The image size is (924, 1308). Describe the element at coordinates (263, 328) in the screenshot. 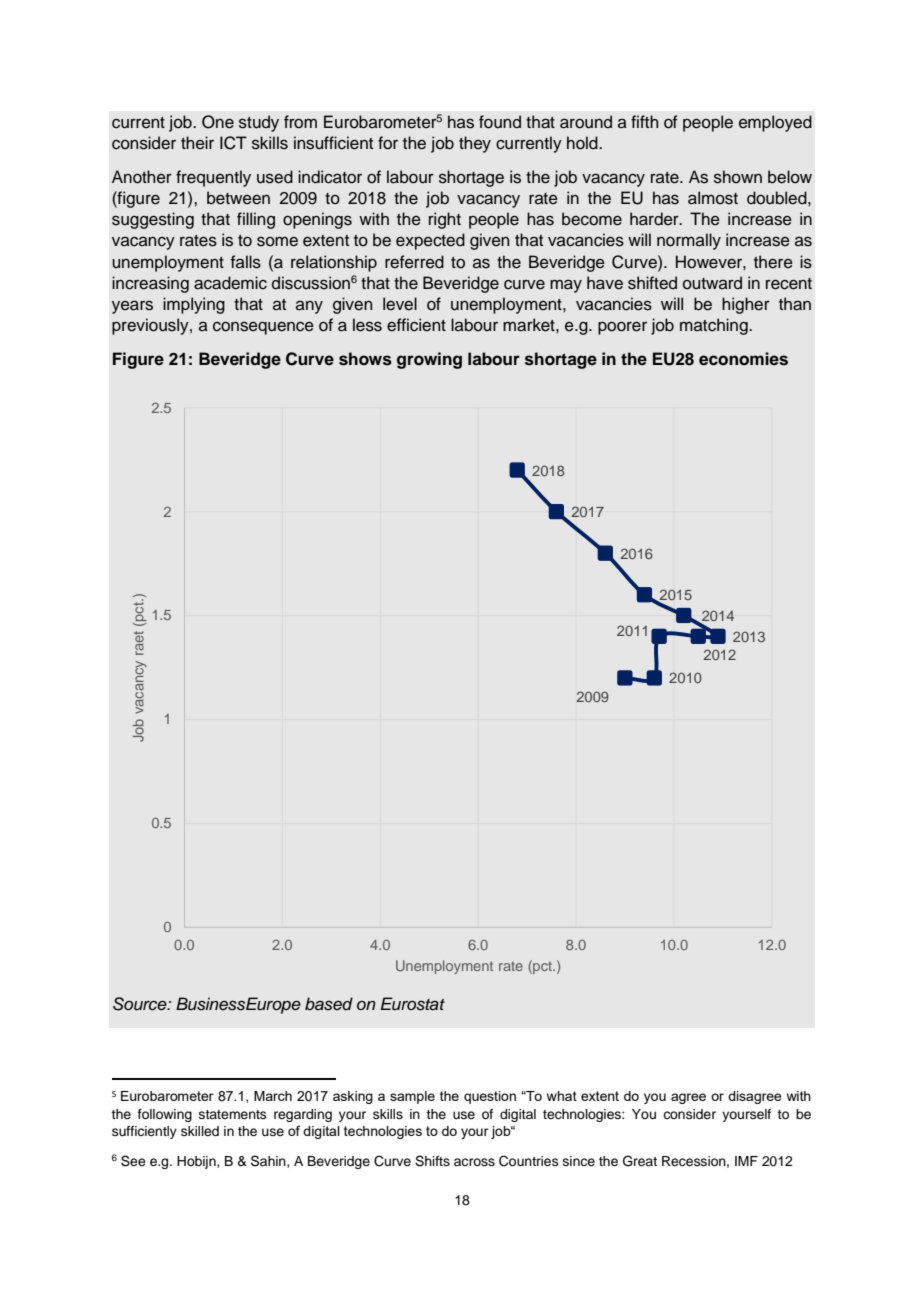

I see `consequence` at that location.
